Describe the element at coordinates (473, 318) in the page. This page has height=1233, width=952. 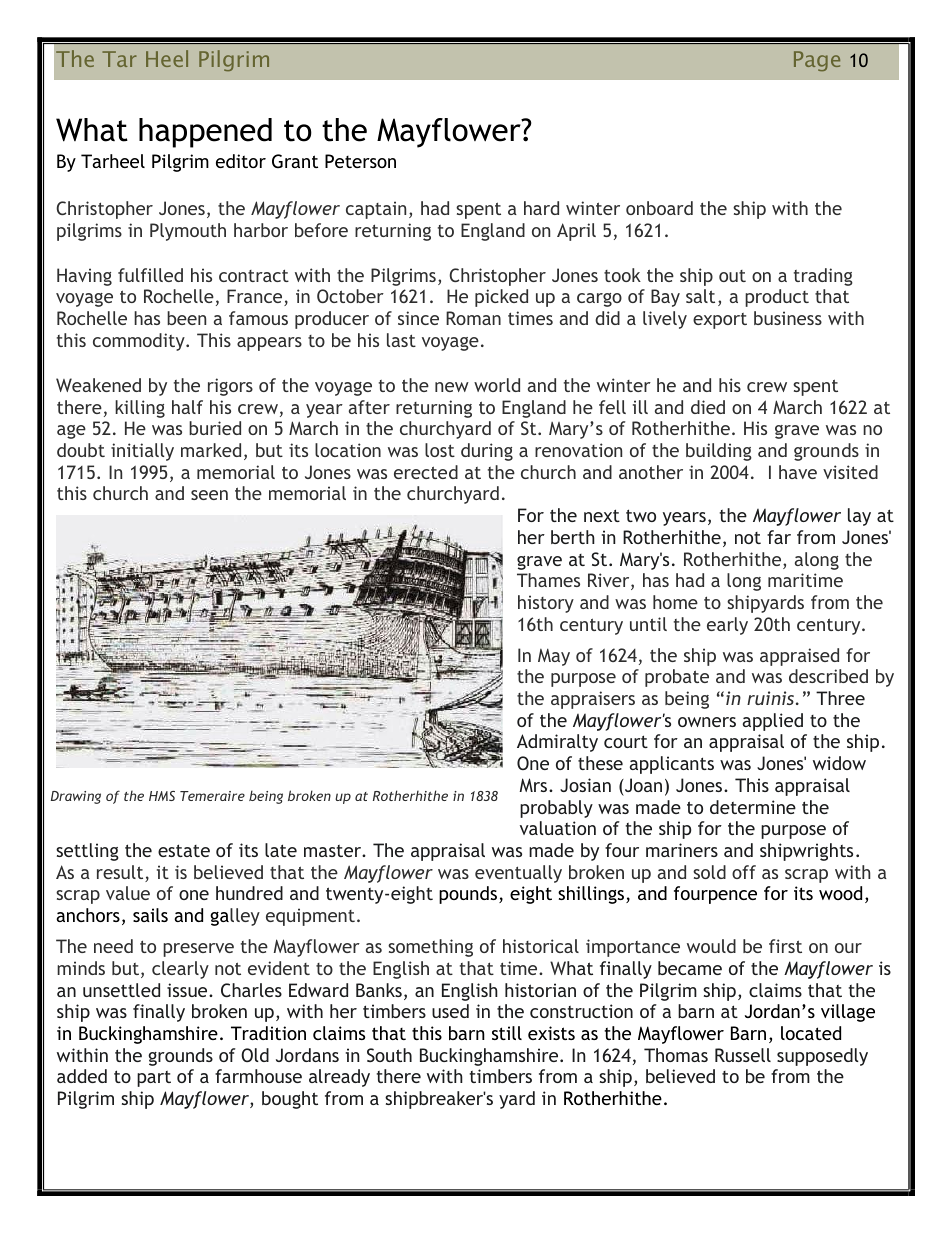
I see `Roman` at that location.
